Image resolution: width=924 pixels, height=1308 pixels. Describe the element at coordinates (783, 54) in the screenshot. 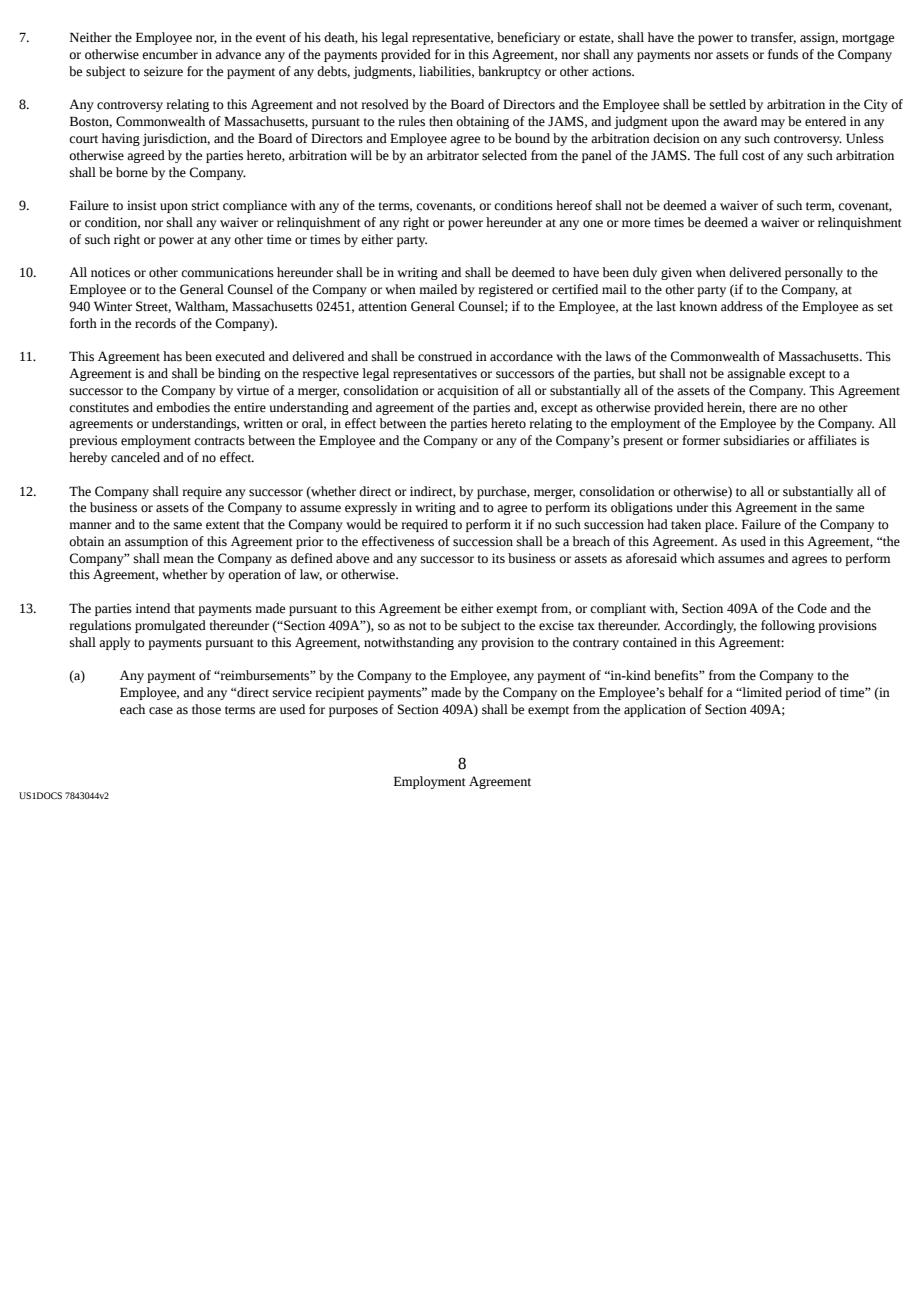

I see `funds` at that location.
